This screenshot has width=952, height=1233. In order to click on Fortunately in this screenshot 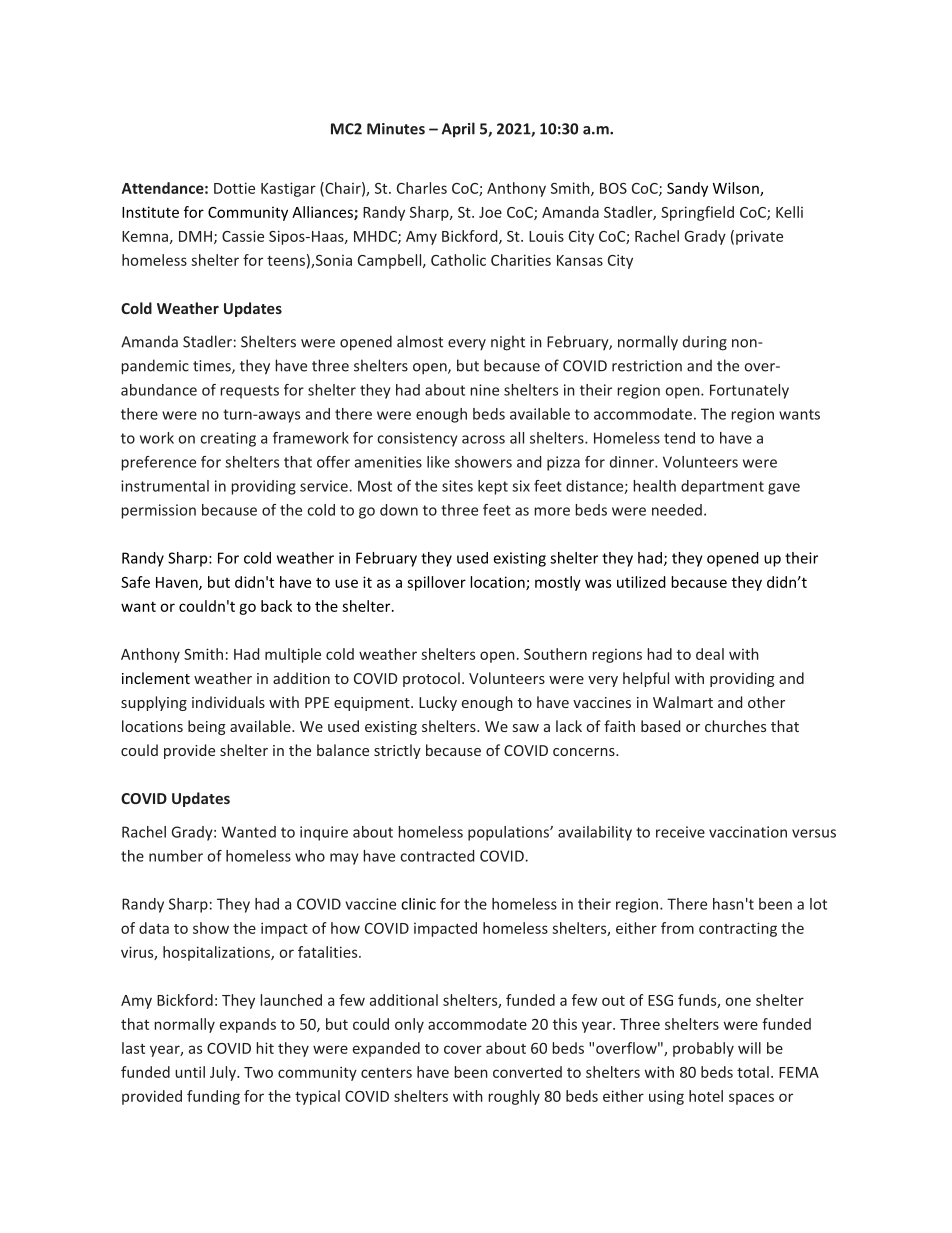, I will do `click(749, 391)`.
